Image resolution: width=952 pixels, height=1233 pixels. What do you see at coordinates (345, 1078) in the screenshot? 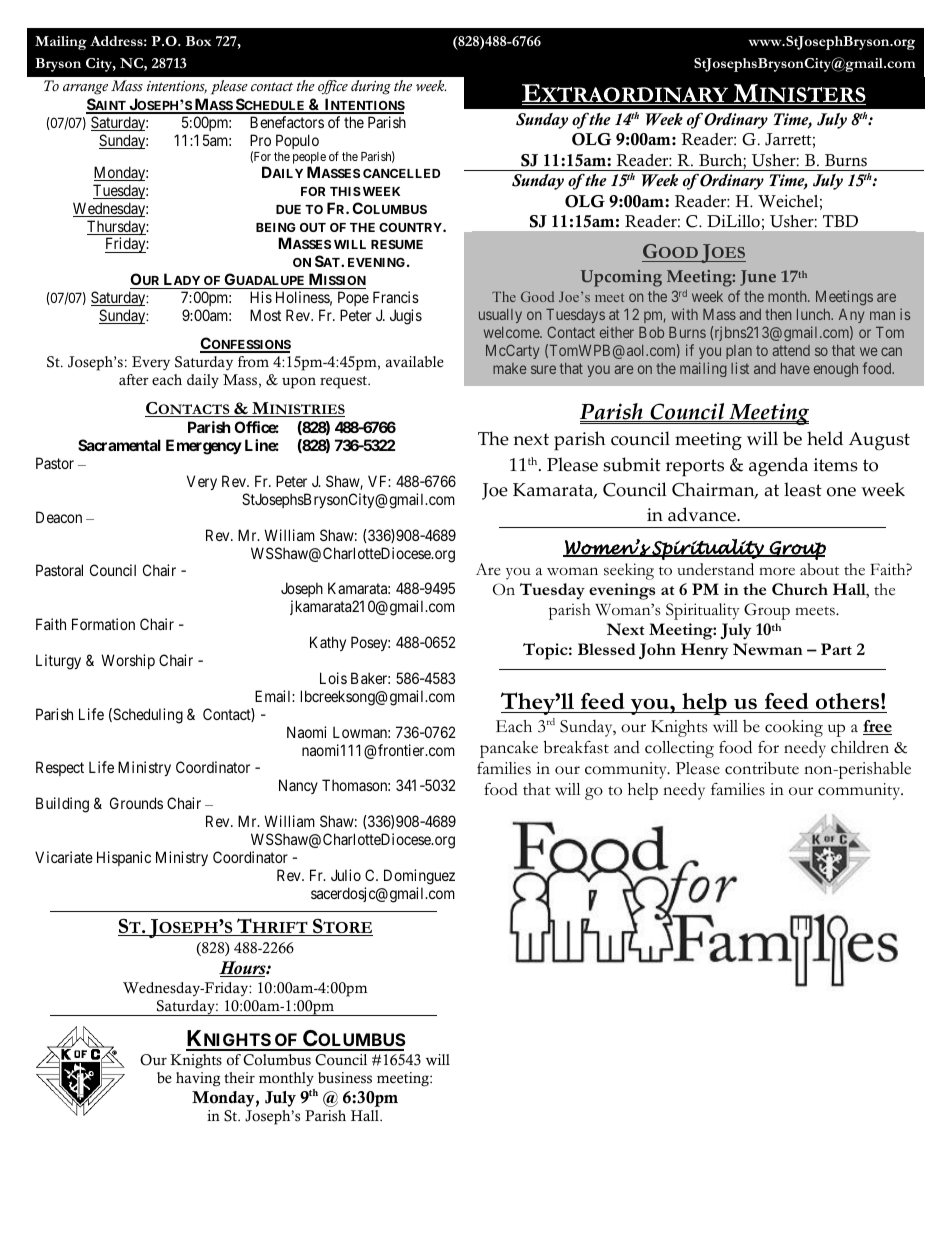
I see `business` at bounding box center [345, 1078].
